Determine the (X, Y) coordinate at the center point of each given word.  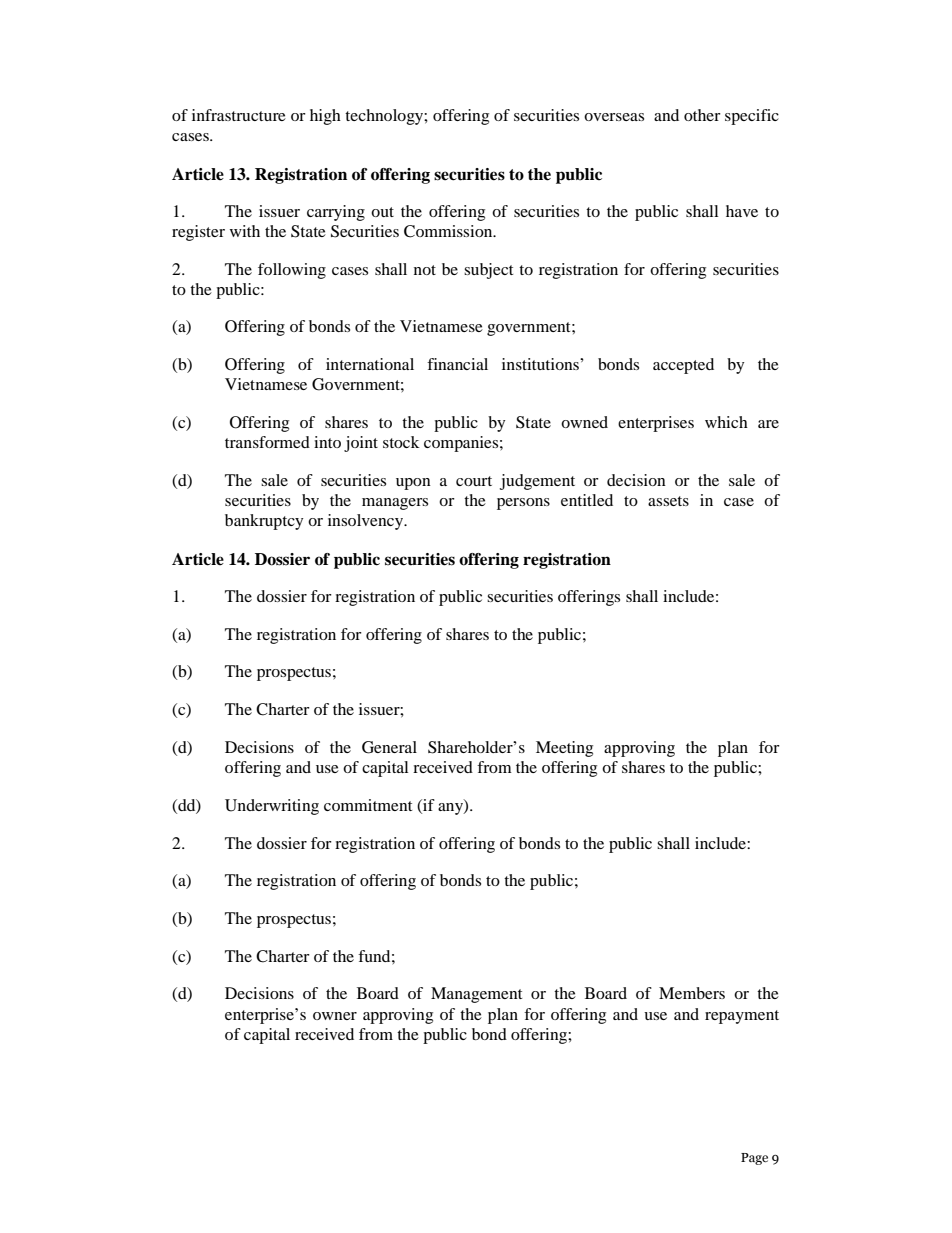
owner (335, 1016)
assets (668, 501)
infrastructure (239, 115)
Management (476, 995)
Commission (449, 231)
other (702, 115)
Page (754, 1159)
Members (692, 993)
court (474, 481)
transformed (267, 442)
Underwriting (272, 807)
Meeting (564, 749)
